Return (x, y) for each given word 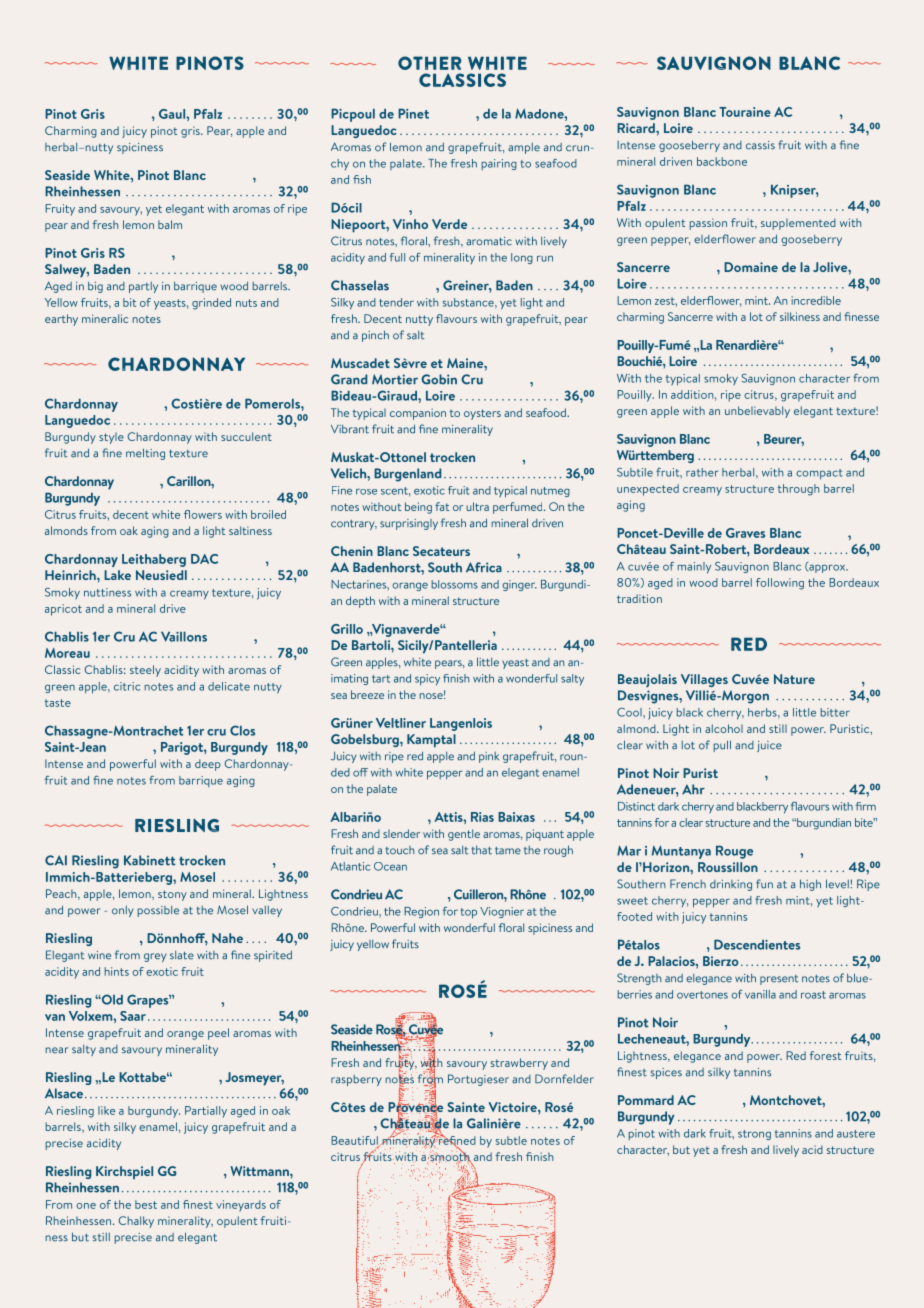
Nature (794, 679)
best (146, 1204)
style (111, 438)
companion (418, 414)
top (468, 913)
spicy (427, 680)
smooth (450, 1157)
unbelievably (757, 412)
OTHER (430, 63)
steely (145, 671)
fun (764, 884)
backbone (722, 161)
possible (158, 911)
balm (170, 224)
